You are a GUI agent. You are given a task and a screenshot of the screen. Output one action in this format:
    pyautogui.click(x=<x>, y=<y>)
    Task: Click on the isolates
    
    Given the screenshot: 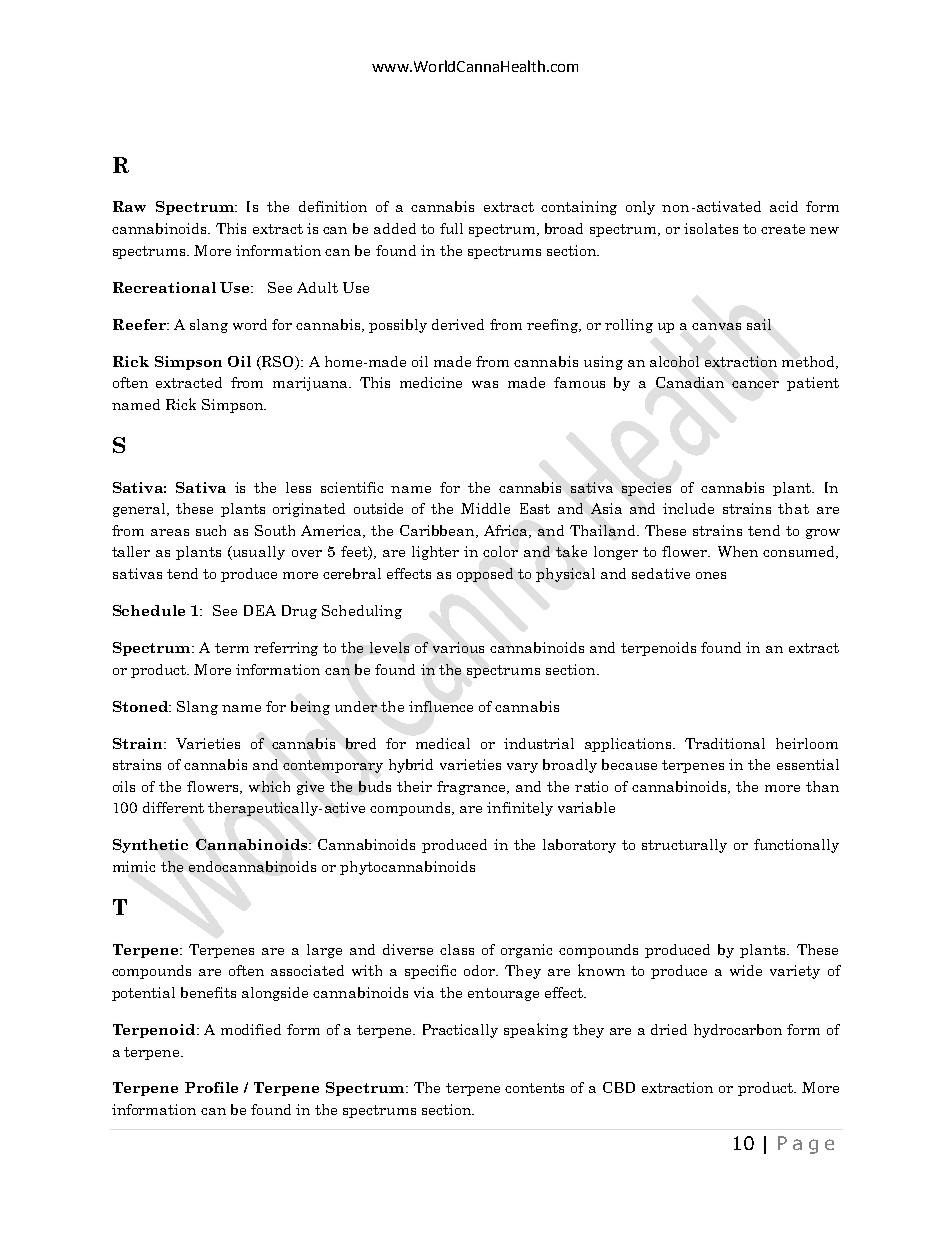 What is the action you would take?
    pyautogui.click(x=711, y=228)
